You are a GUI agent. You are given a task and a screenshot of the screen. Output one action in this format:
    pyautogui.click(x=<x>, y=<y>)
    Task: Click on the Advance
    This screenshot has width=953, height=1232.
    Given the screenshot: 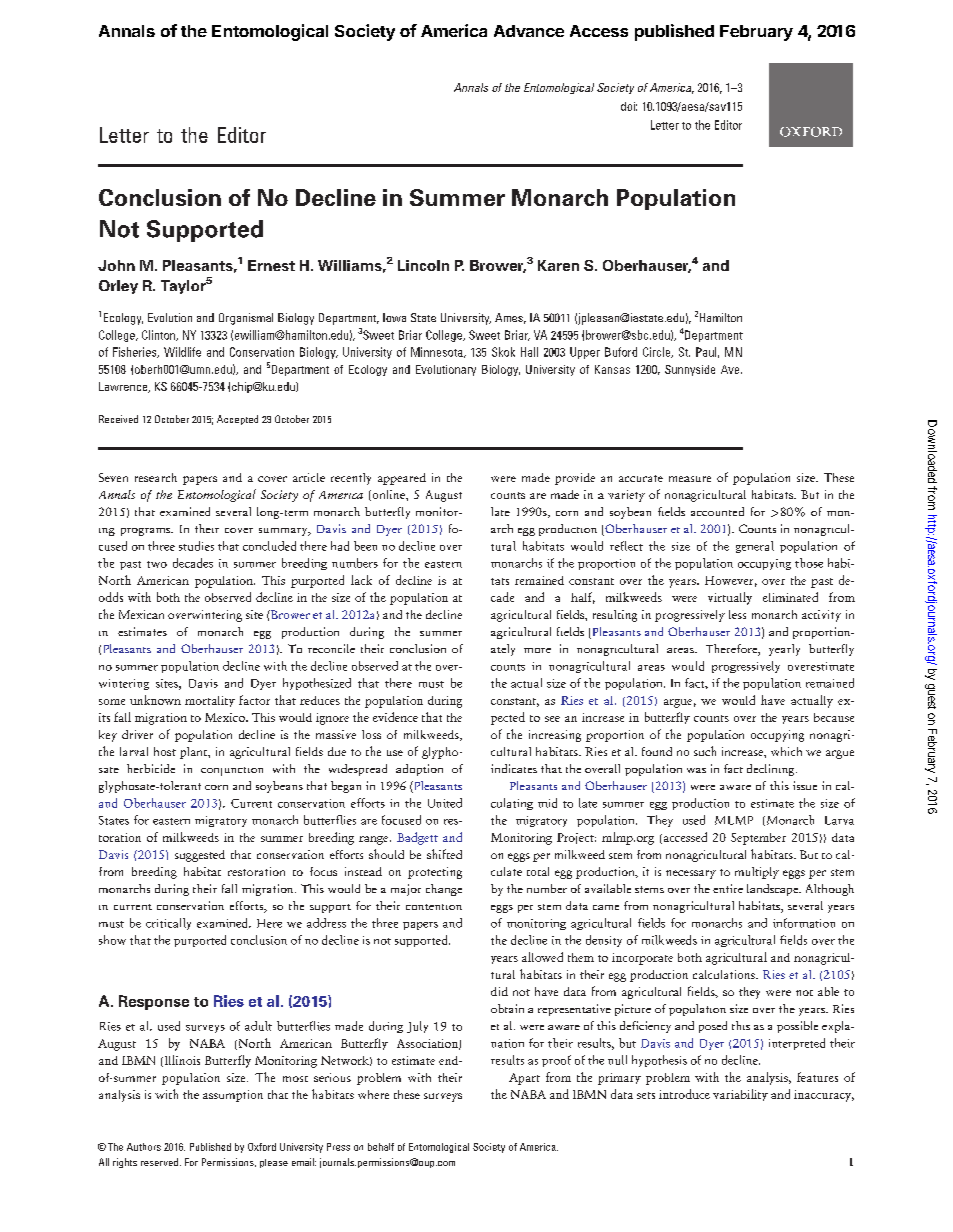 What is the action you would take?
    pyautogui.click(x=529, y=31)
